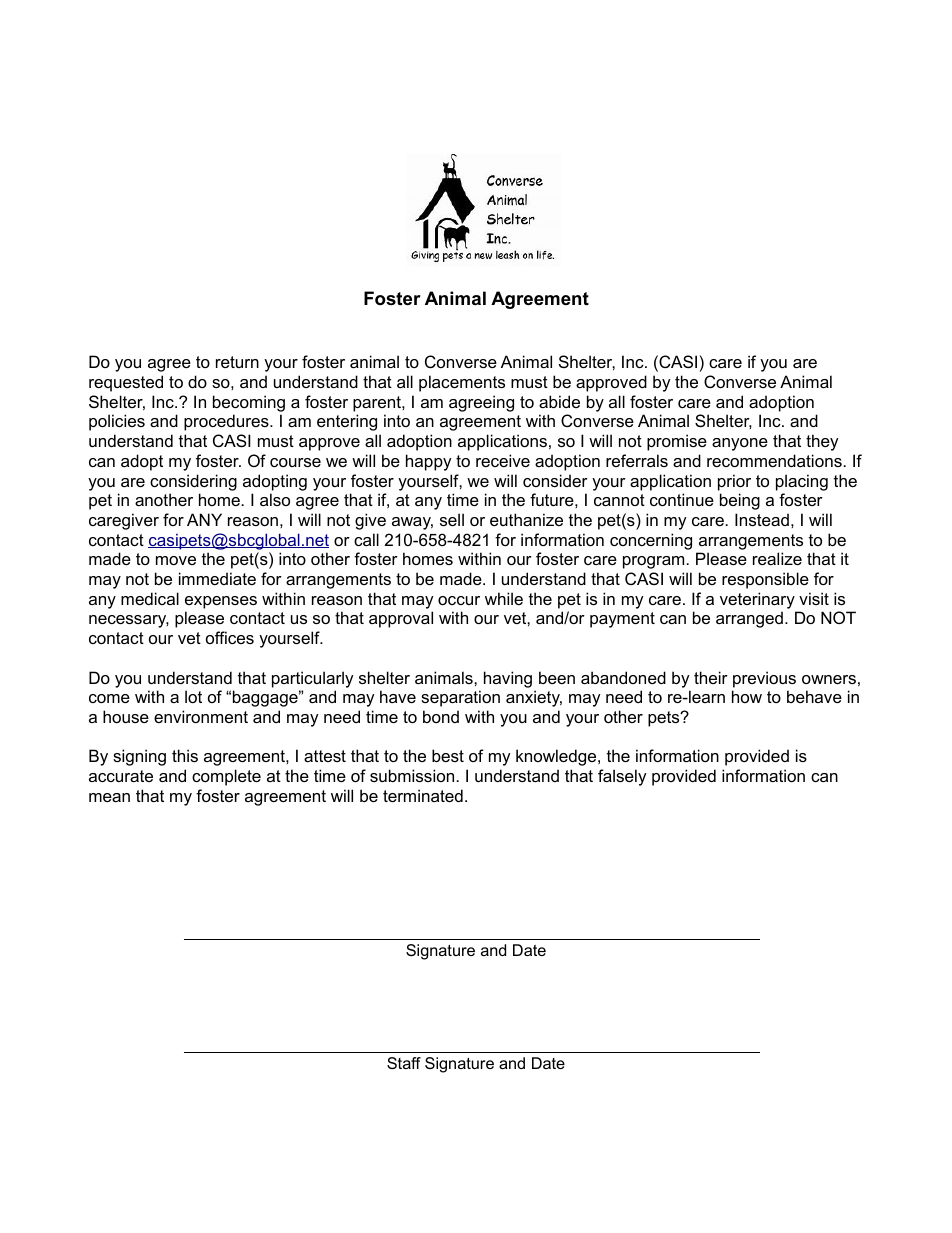  Describe the element at coordinates (423, 795) in the screenshot. I see `terminated` at that location.
